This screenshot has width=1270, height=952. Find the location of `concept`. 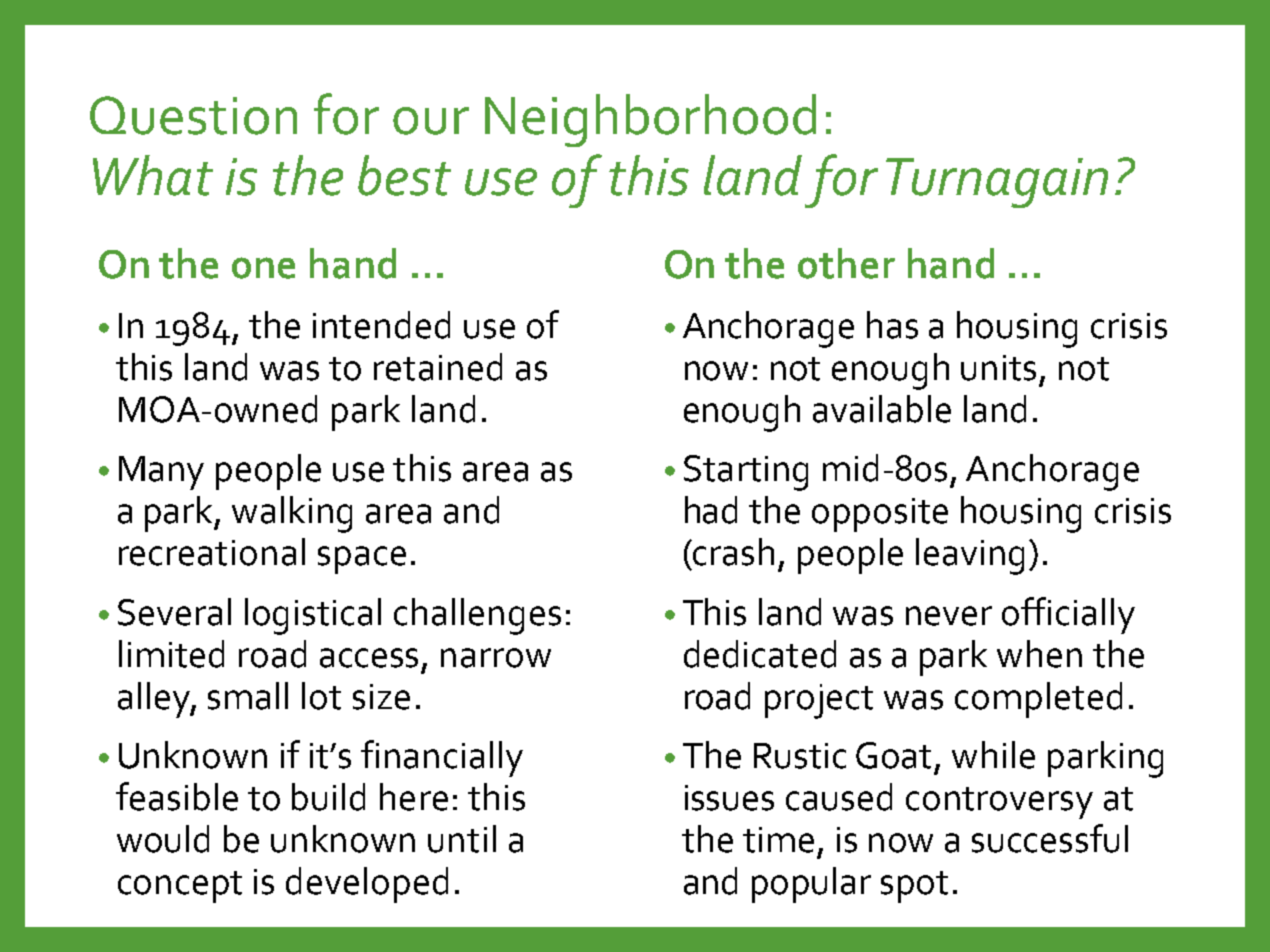

concept is located at coordinates (180, 887).
